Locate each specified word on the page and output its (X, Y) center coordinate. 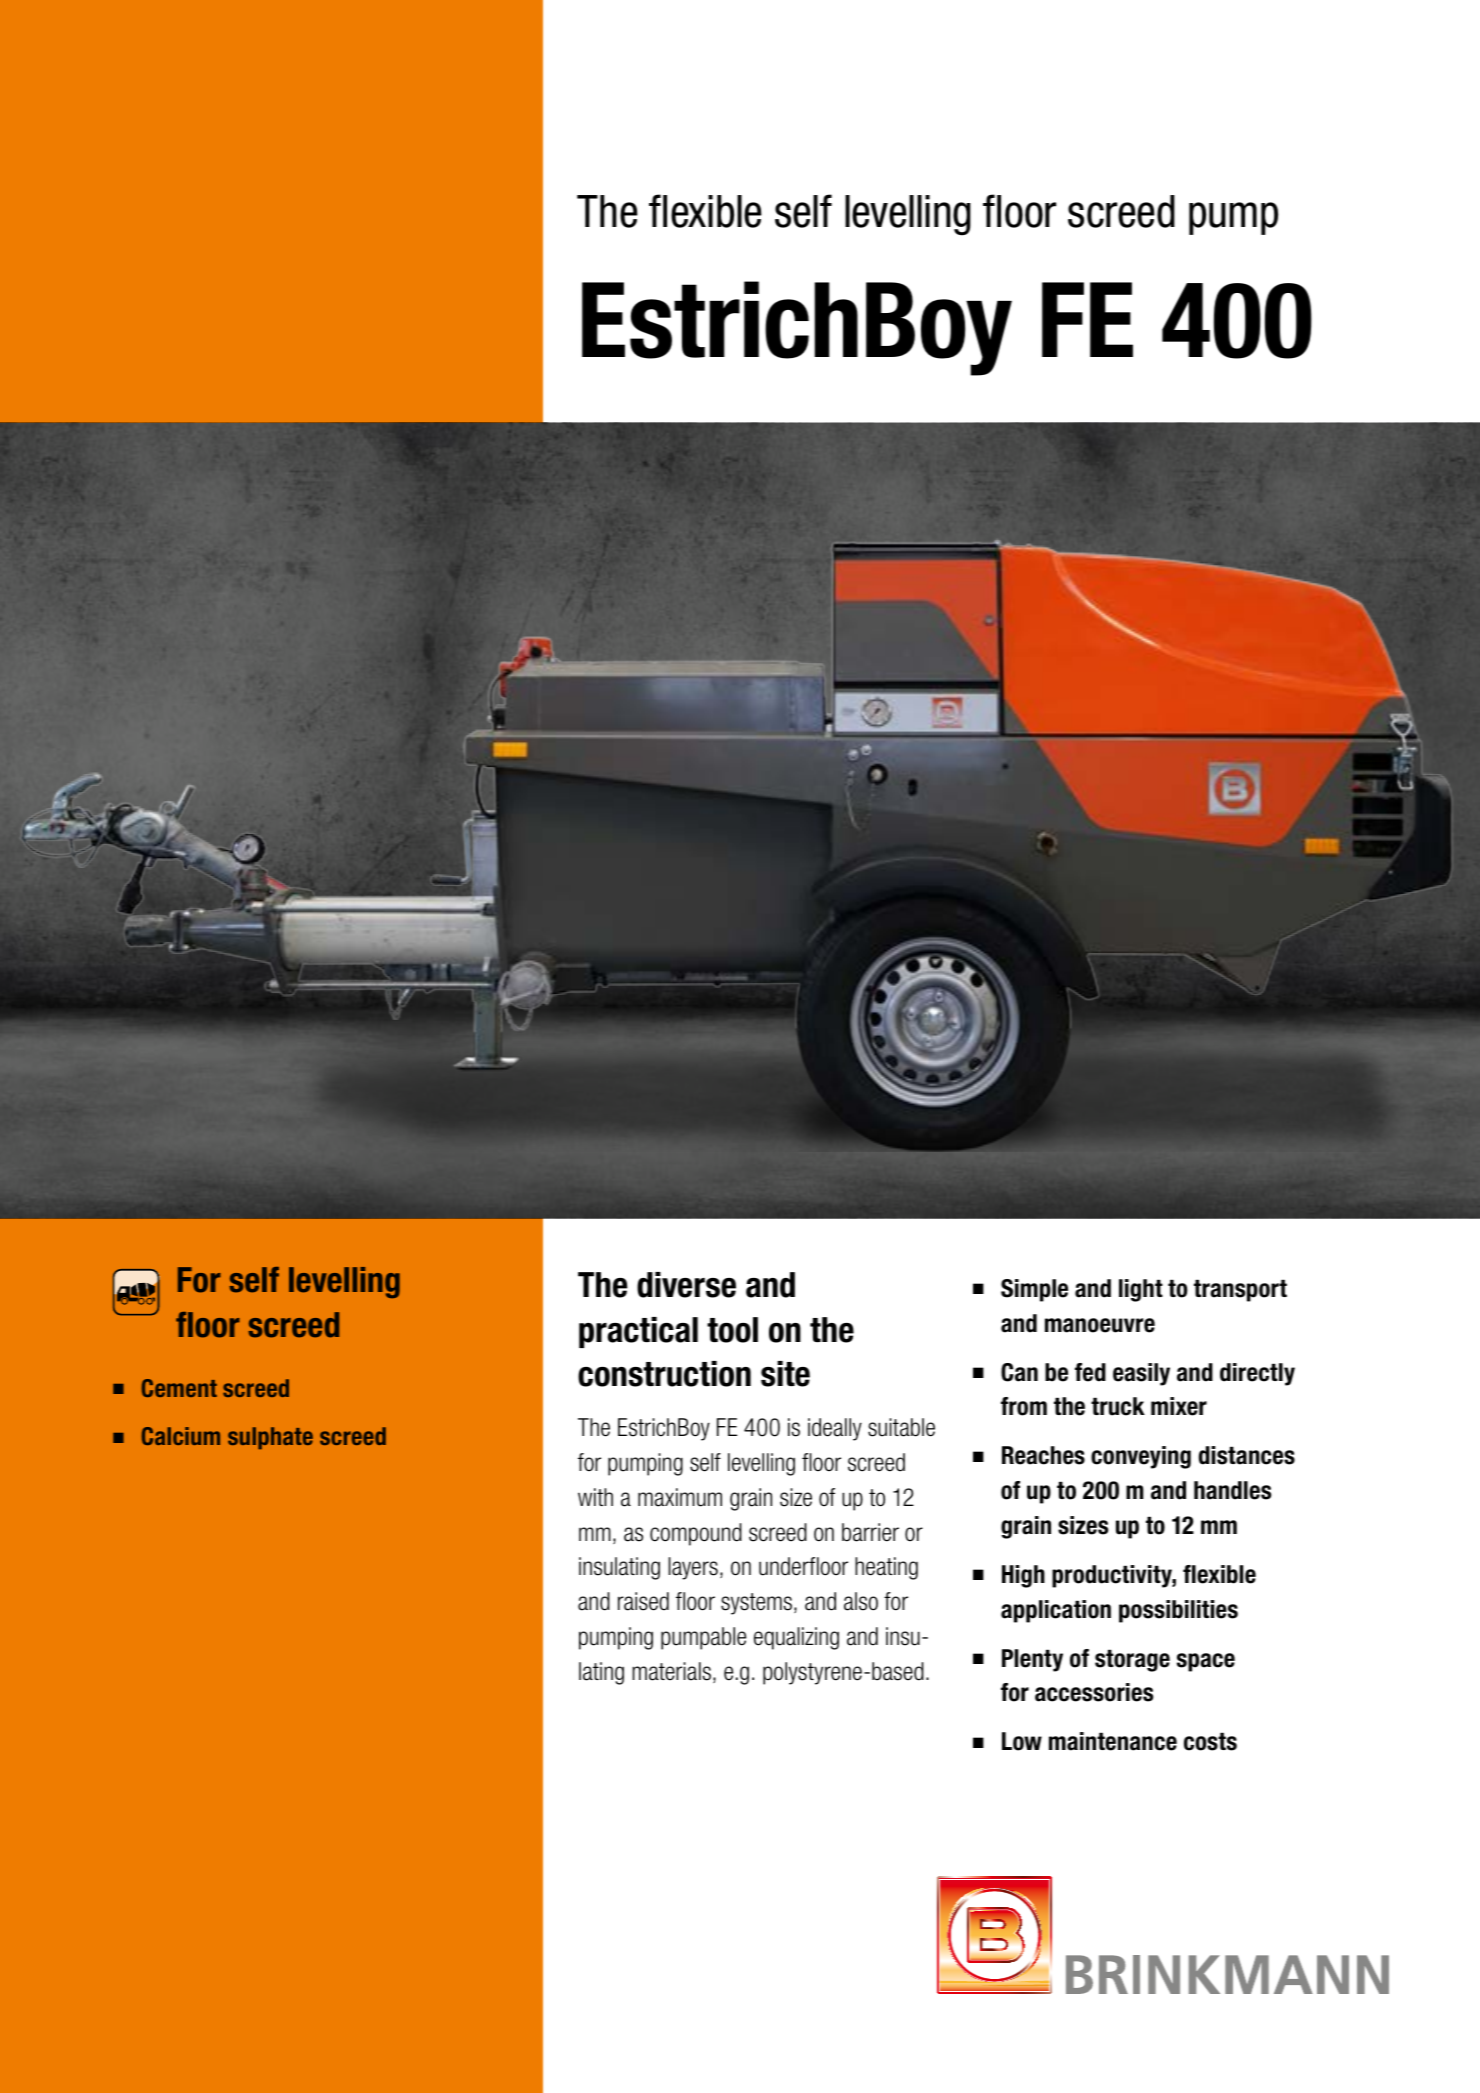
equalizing (796, 1638)
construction (664, 1374)
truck (1118, 1406)
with (595, 1497)
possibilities (1178, 1611)
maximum (680, 1497)
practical (638, 1332)
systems (756, 1604)
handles (1232, 1490)
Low (1022, 1741)
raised (643, 1601)
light (1141, 1290)
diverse (686, 1285)
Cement (179, 1388)
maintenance (1113, 1741)
